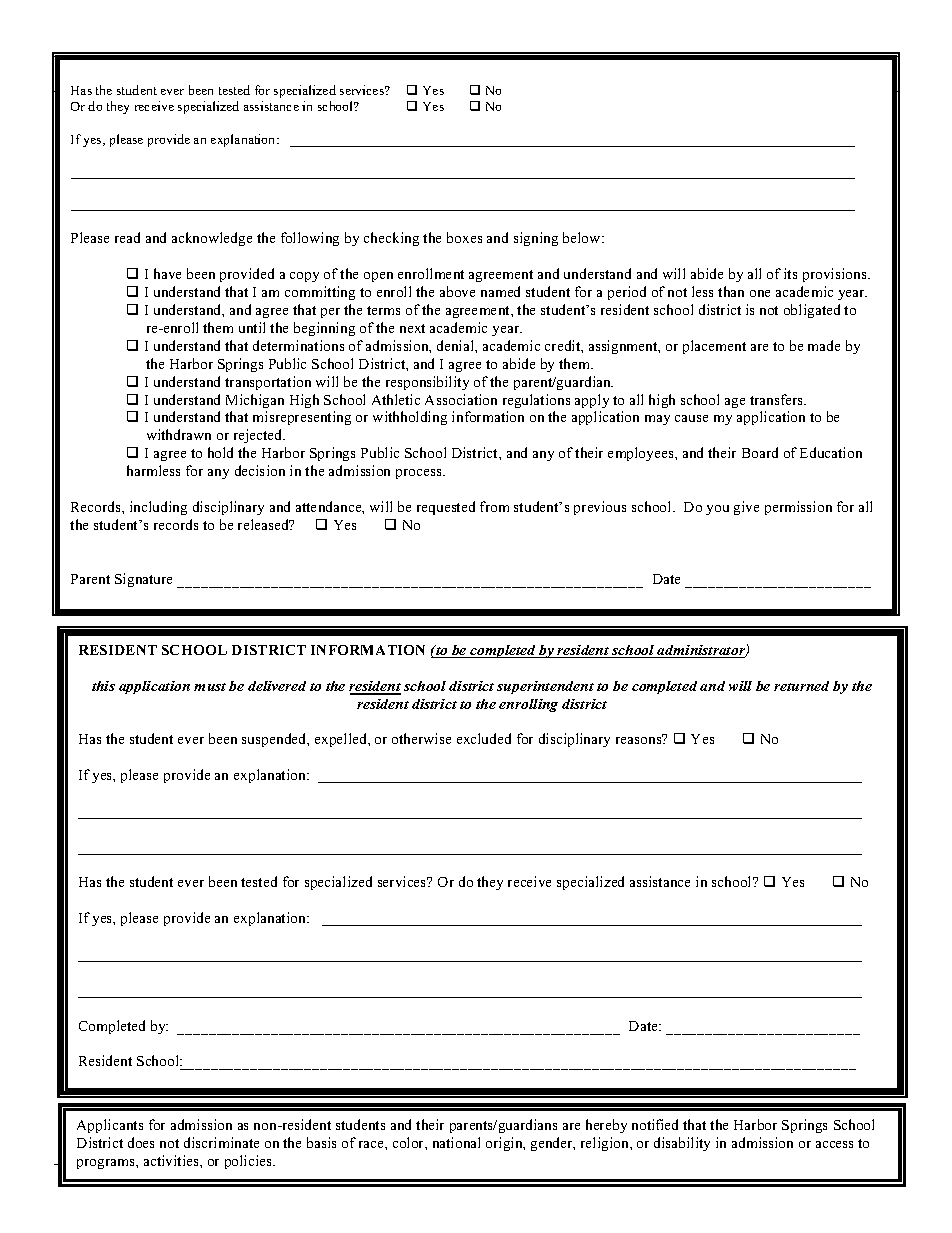 Image resolution: width=952 pixels, height=1233 pixels. I want to click on reasons, so click(640, 739).
